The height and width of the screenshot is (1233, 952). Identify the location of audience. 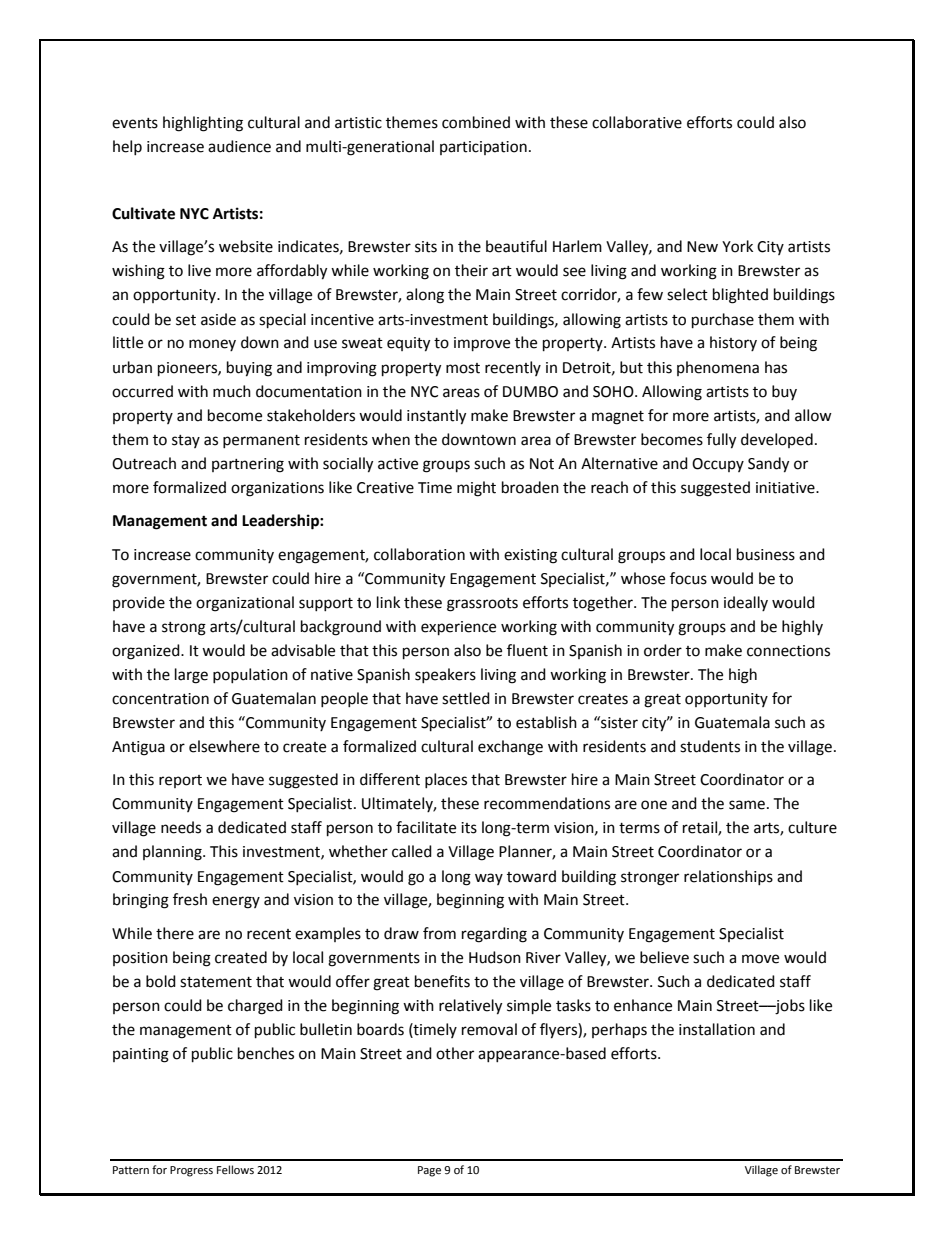
(239, 146).
